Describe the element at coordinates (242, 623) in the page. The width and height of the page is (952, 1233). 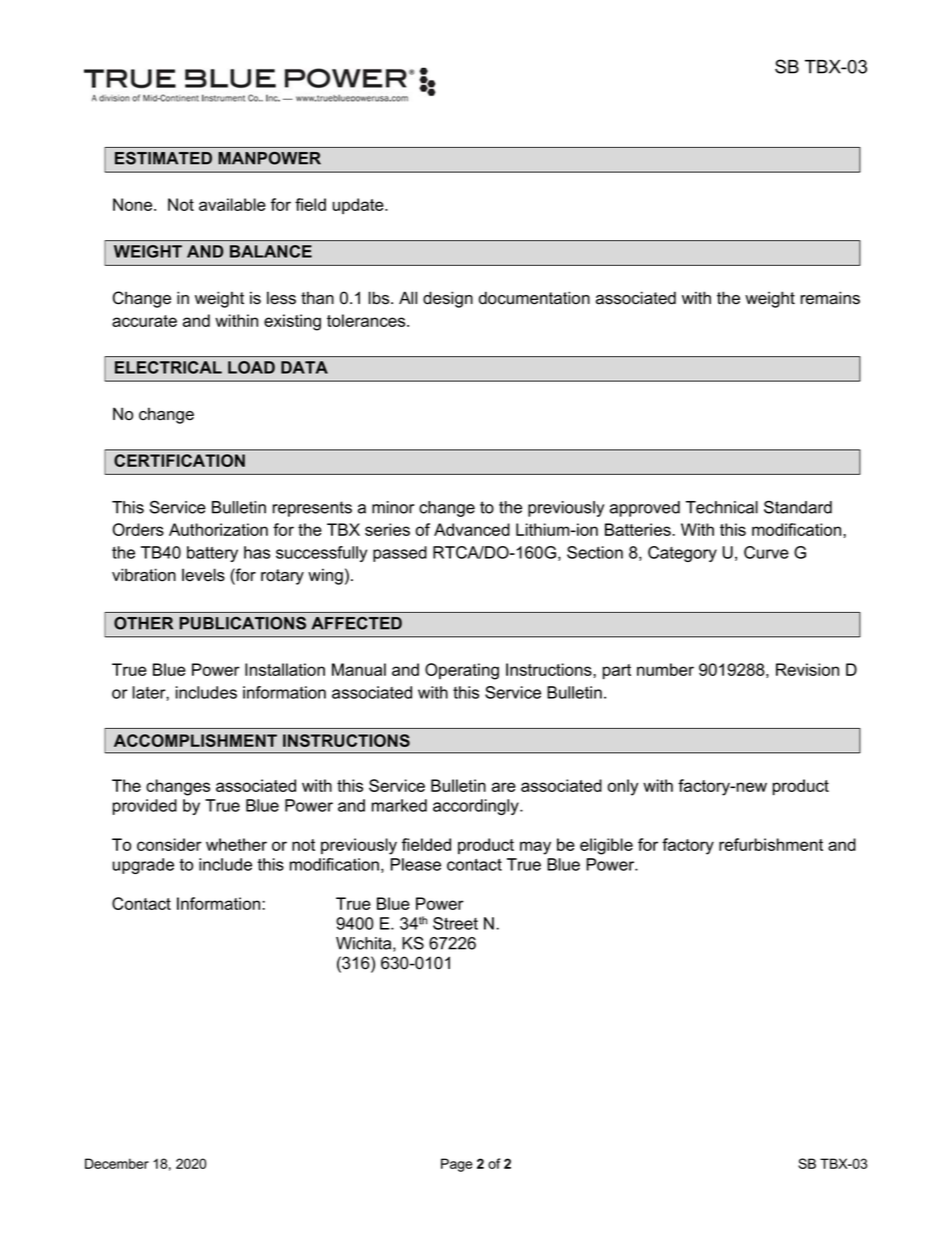
I see `PUBLICATIONS` at that location.
